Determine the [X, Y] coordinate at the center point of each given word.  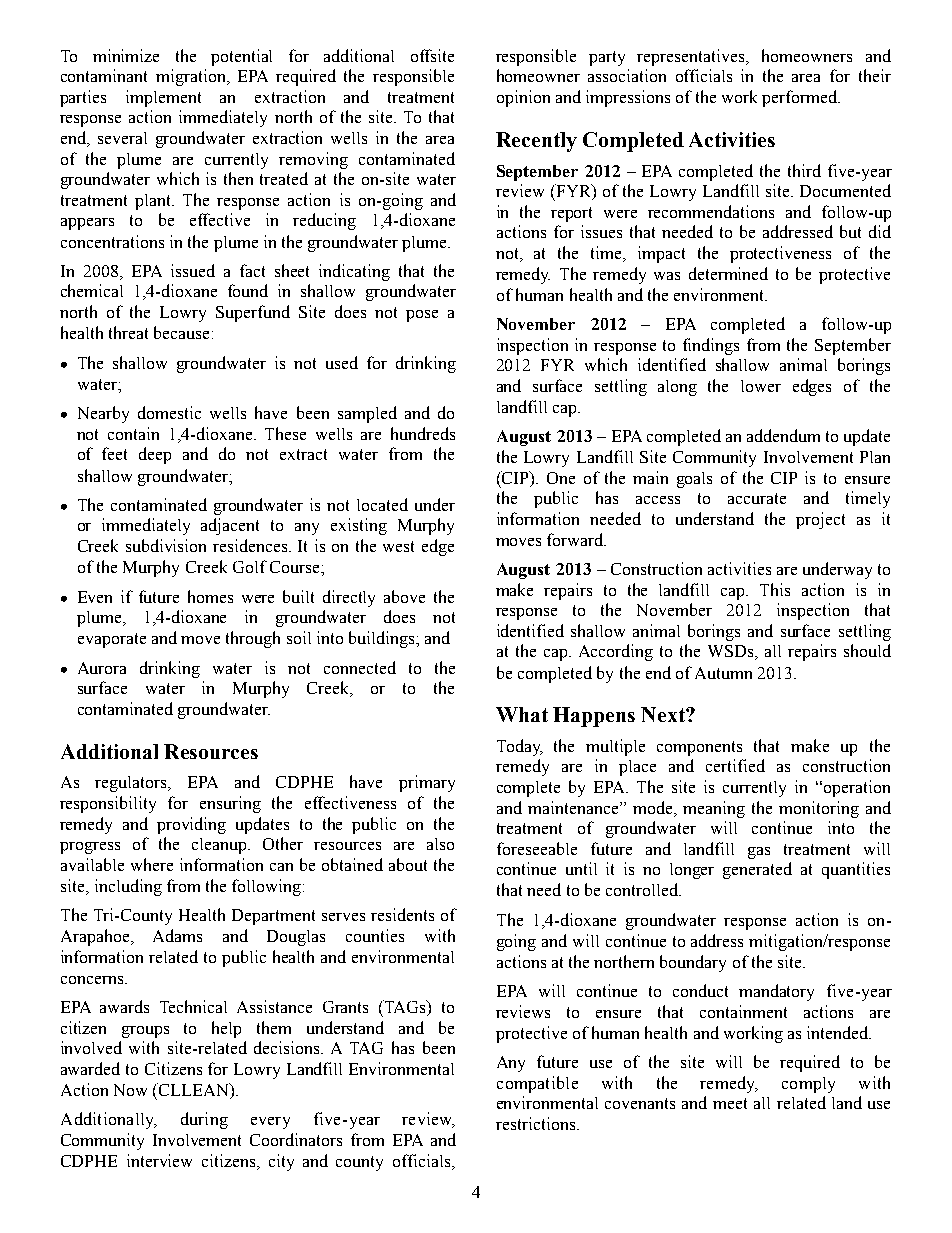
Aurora [102, 668]
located [382, 504]
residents [402, 914]
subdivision [166, 545]
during [204, 1120]
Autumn [723, 673]
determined [728, 273]
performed [801, 98]
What [522, 714]
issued [193, 270]
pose [422, 316]
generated [757, 870]
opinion [523, 98]
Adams [177, 935]
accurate [757, 498]
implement [163, 98]
